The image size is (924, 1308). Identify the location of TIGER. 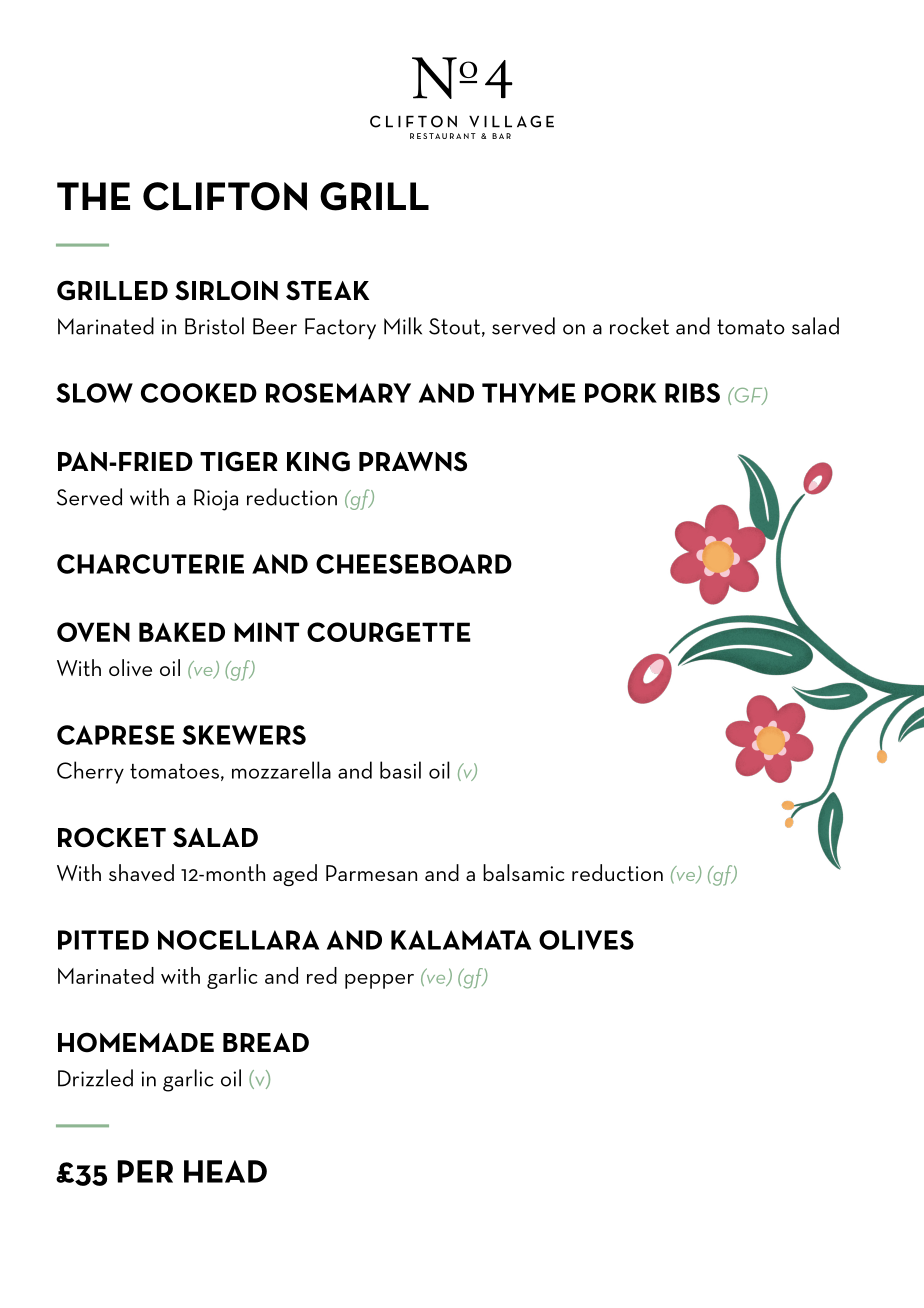
(239, 461).
